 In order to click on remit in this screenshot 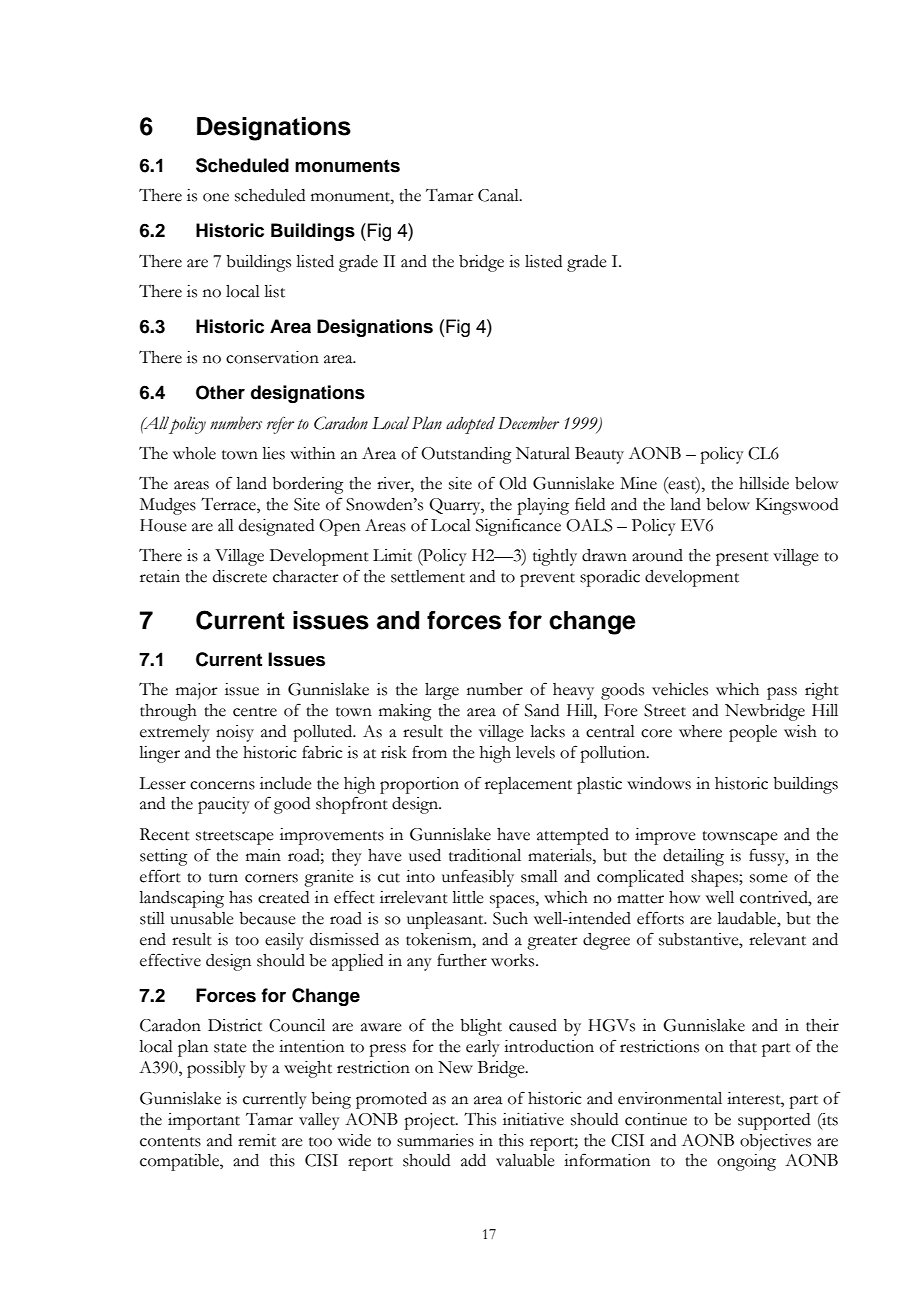, I will do `click(257, 1140)`.
